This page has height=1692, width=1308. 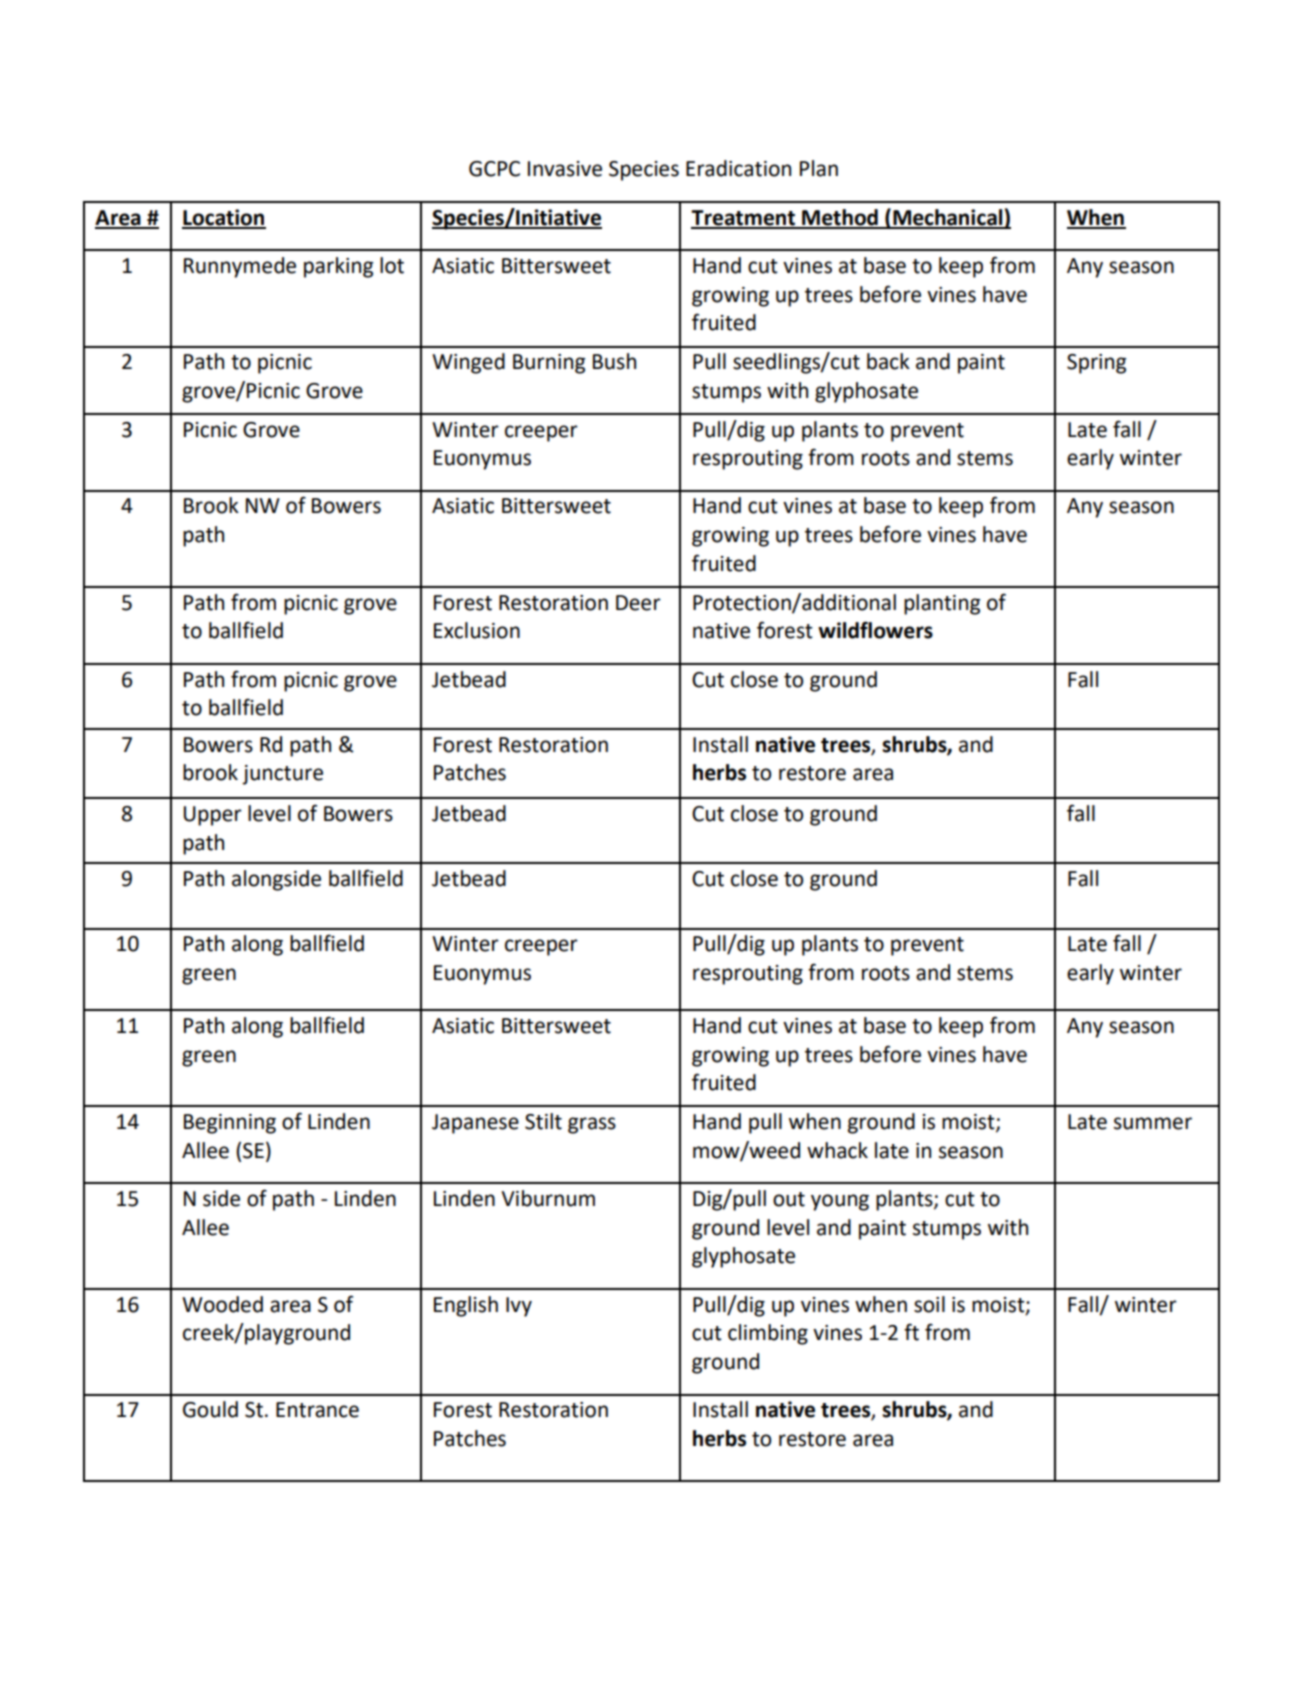 I want to click on parking, so click(x=338, y=267).
